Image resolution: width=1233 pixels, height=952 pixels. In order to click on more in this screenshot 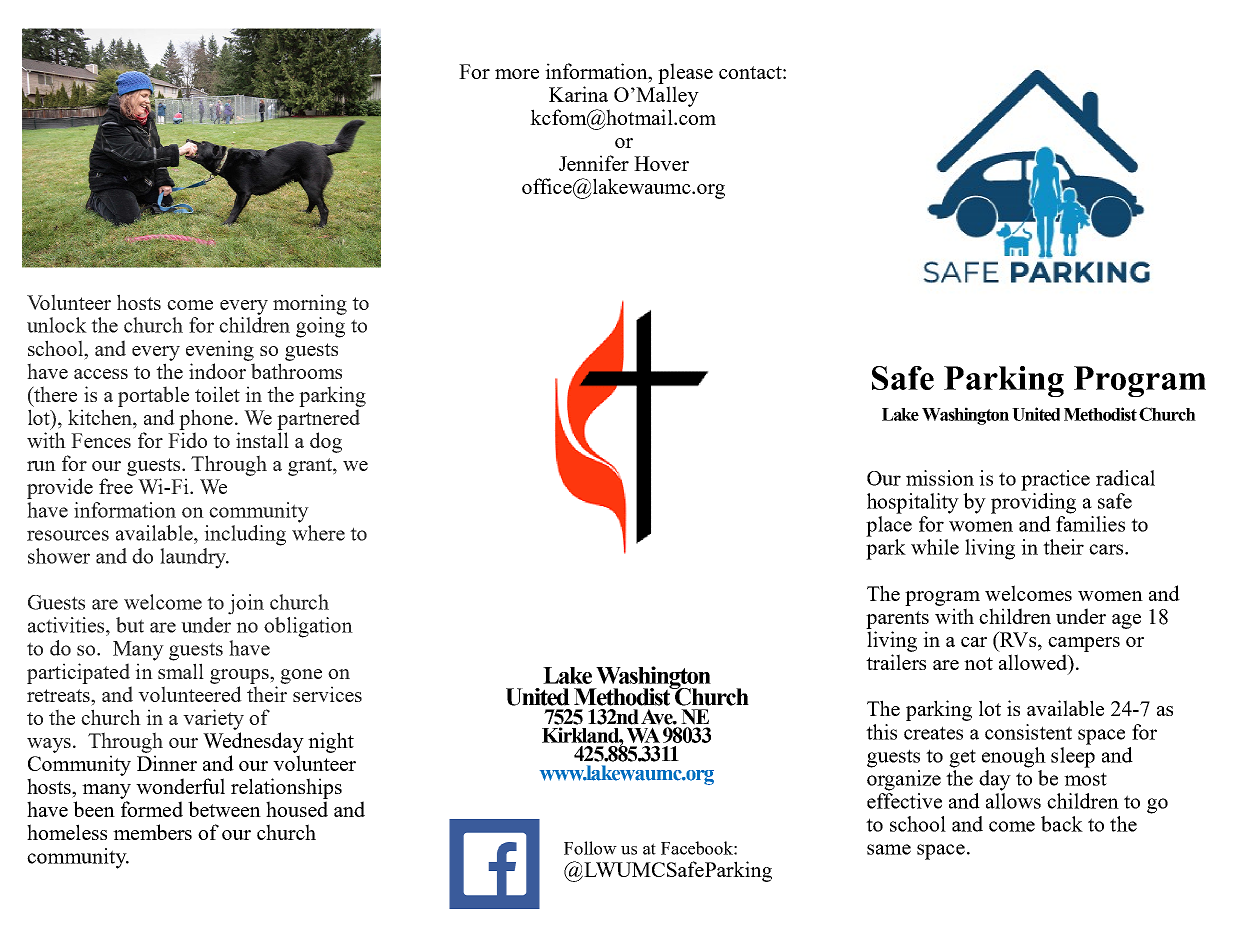, I will do `click(517, 74)`.
